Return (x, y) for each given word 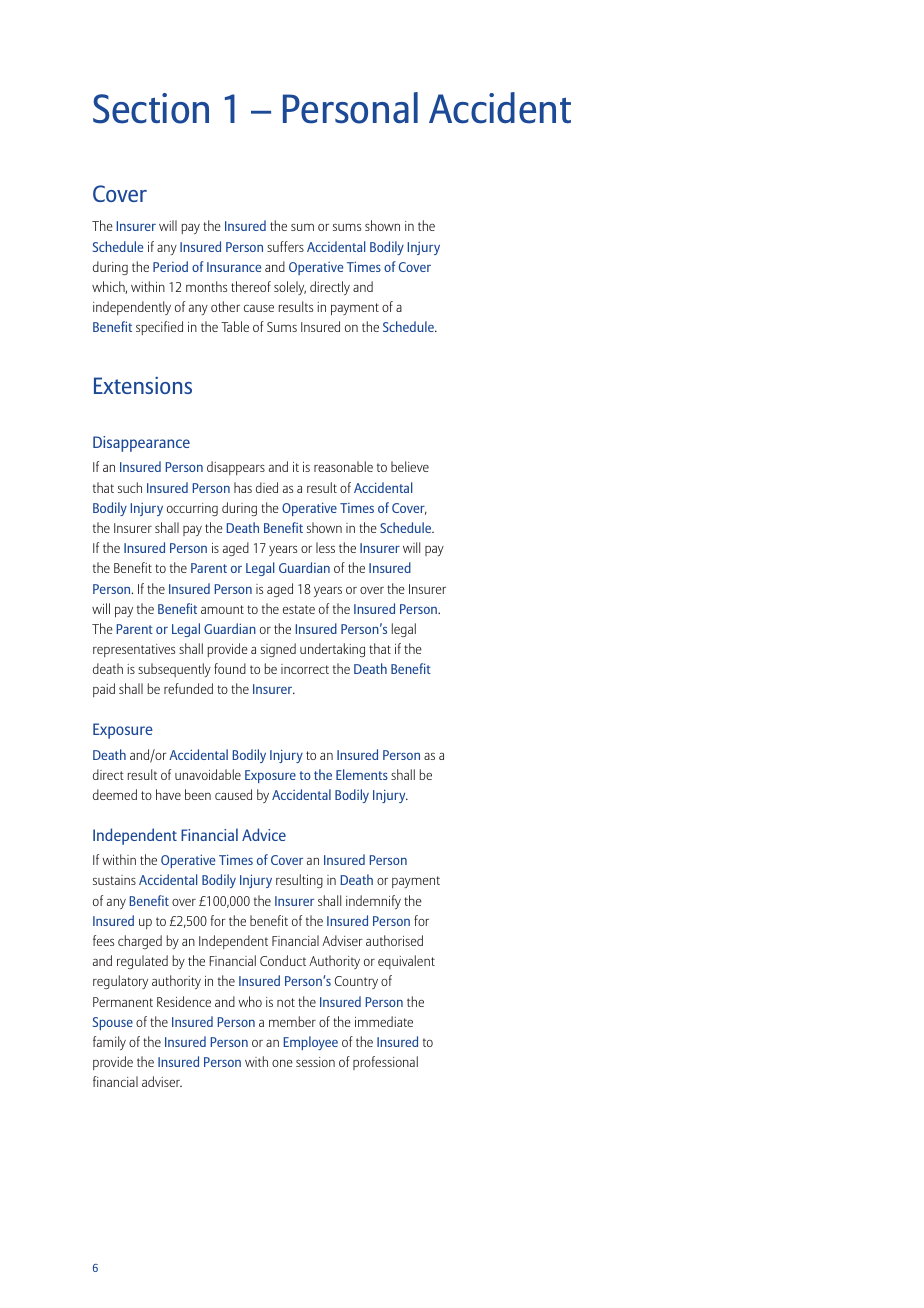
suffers (285, 246)
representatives (134, 650)
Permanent (123, 1002)
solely (290, 288)
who (250, 1001)
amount (222, 609)
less (325, 547)
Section (151, 108)
